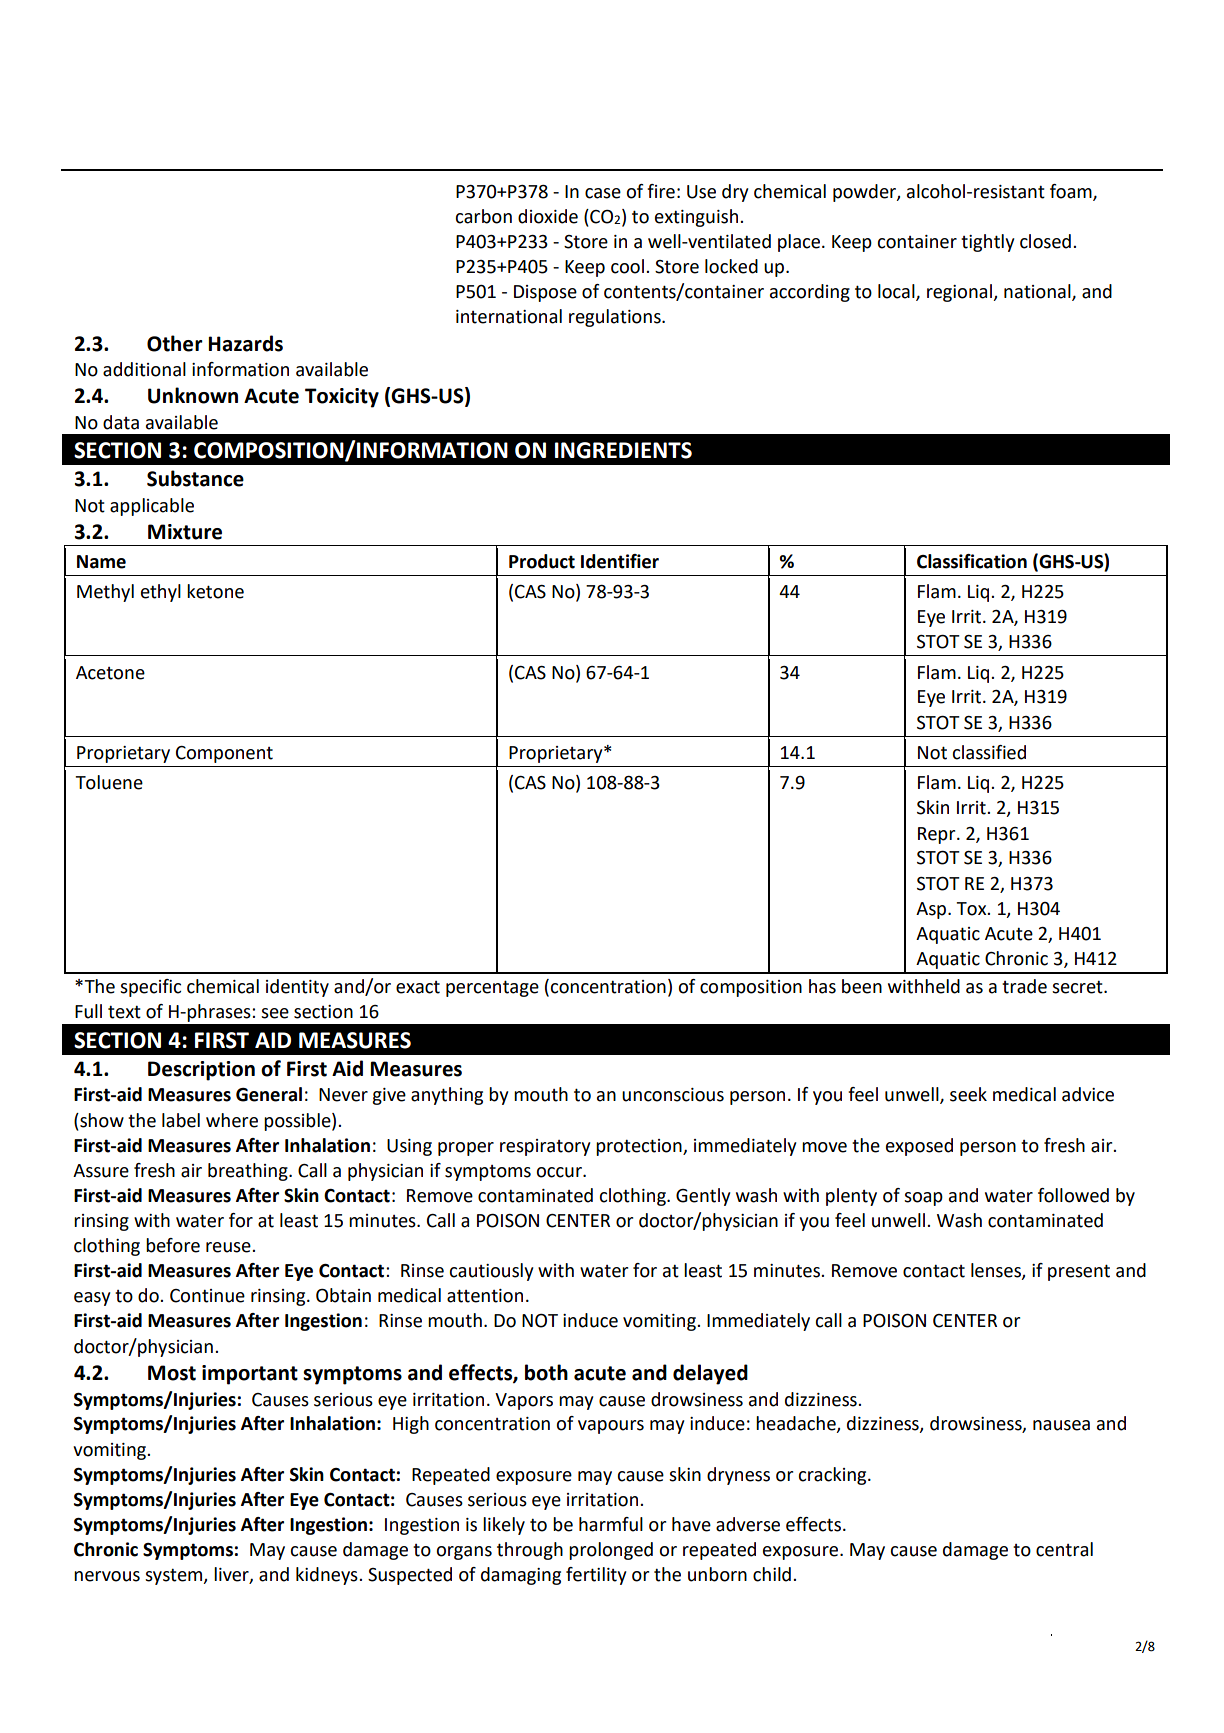 This page has height=1733, width=1224. I want to click on percentage, so click(492, 988).
